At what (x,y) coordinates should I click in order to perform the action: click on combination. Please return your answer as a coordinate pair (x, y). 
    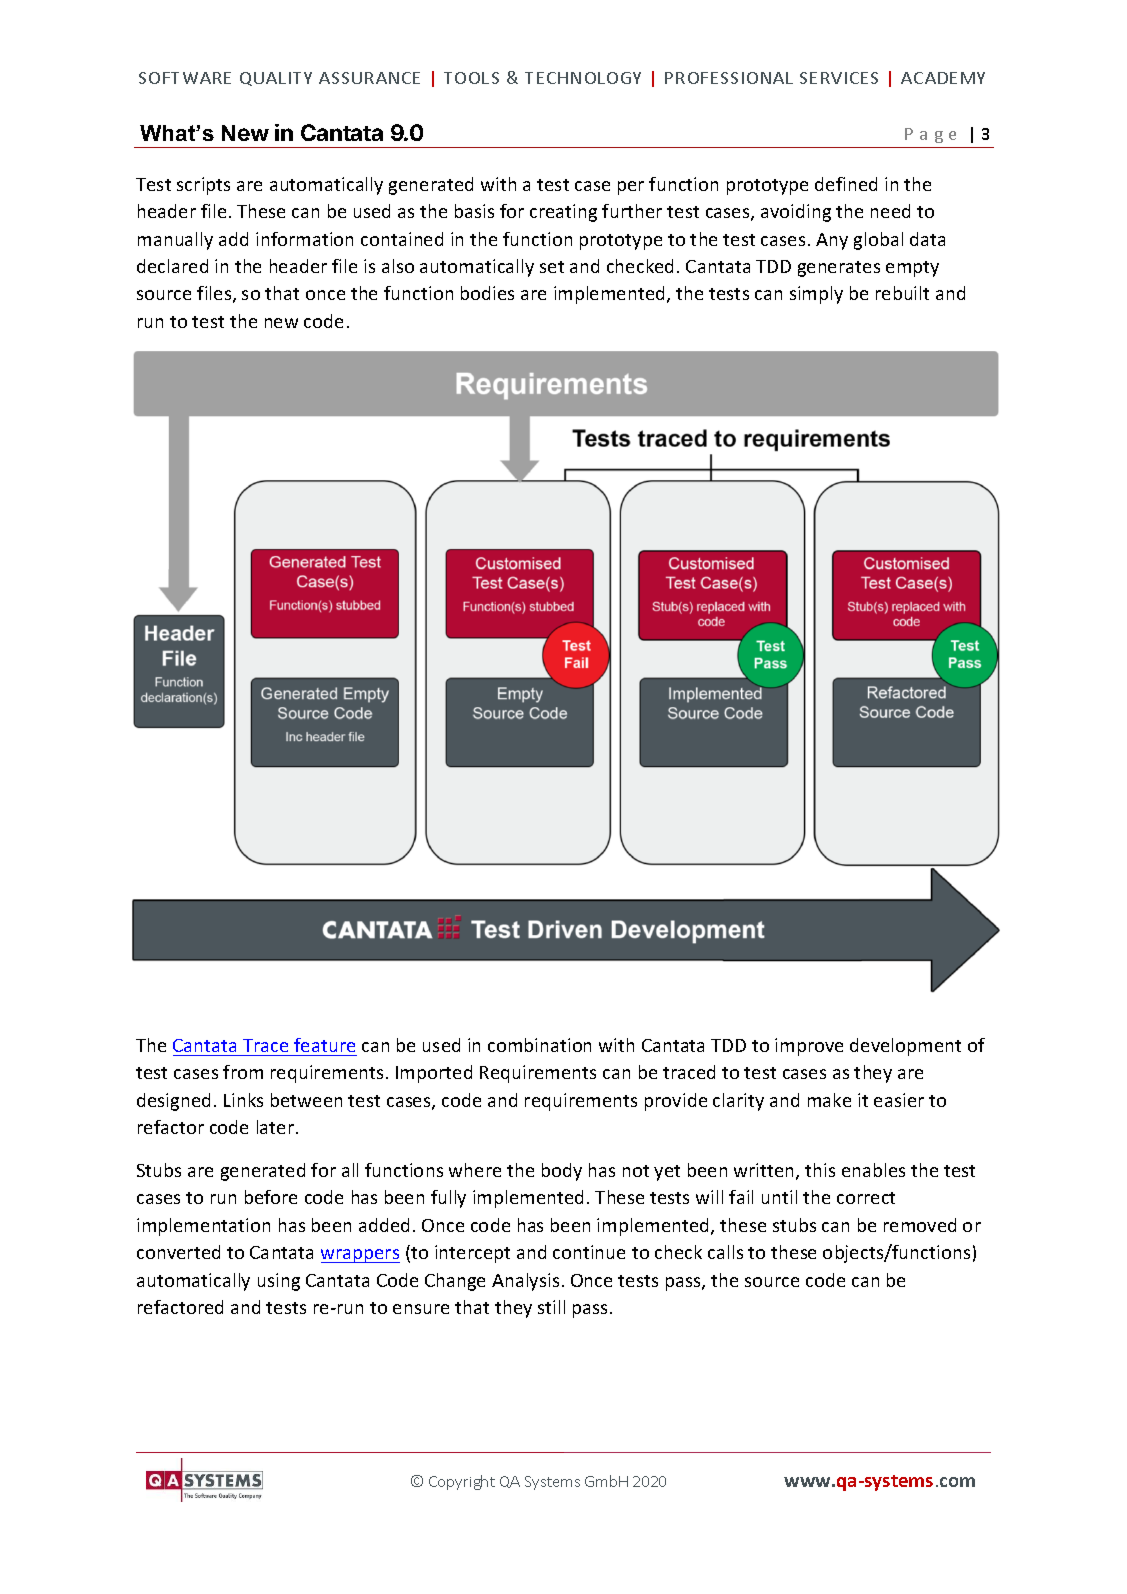
    Looking at the image, I should click on (539, 1045).
